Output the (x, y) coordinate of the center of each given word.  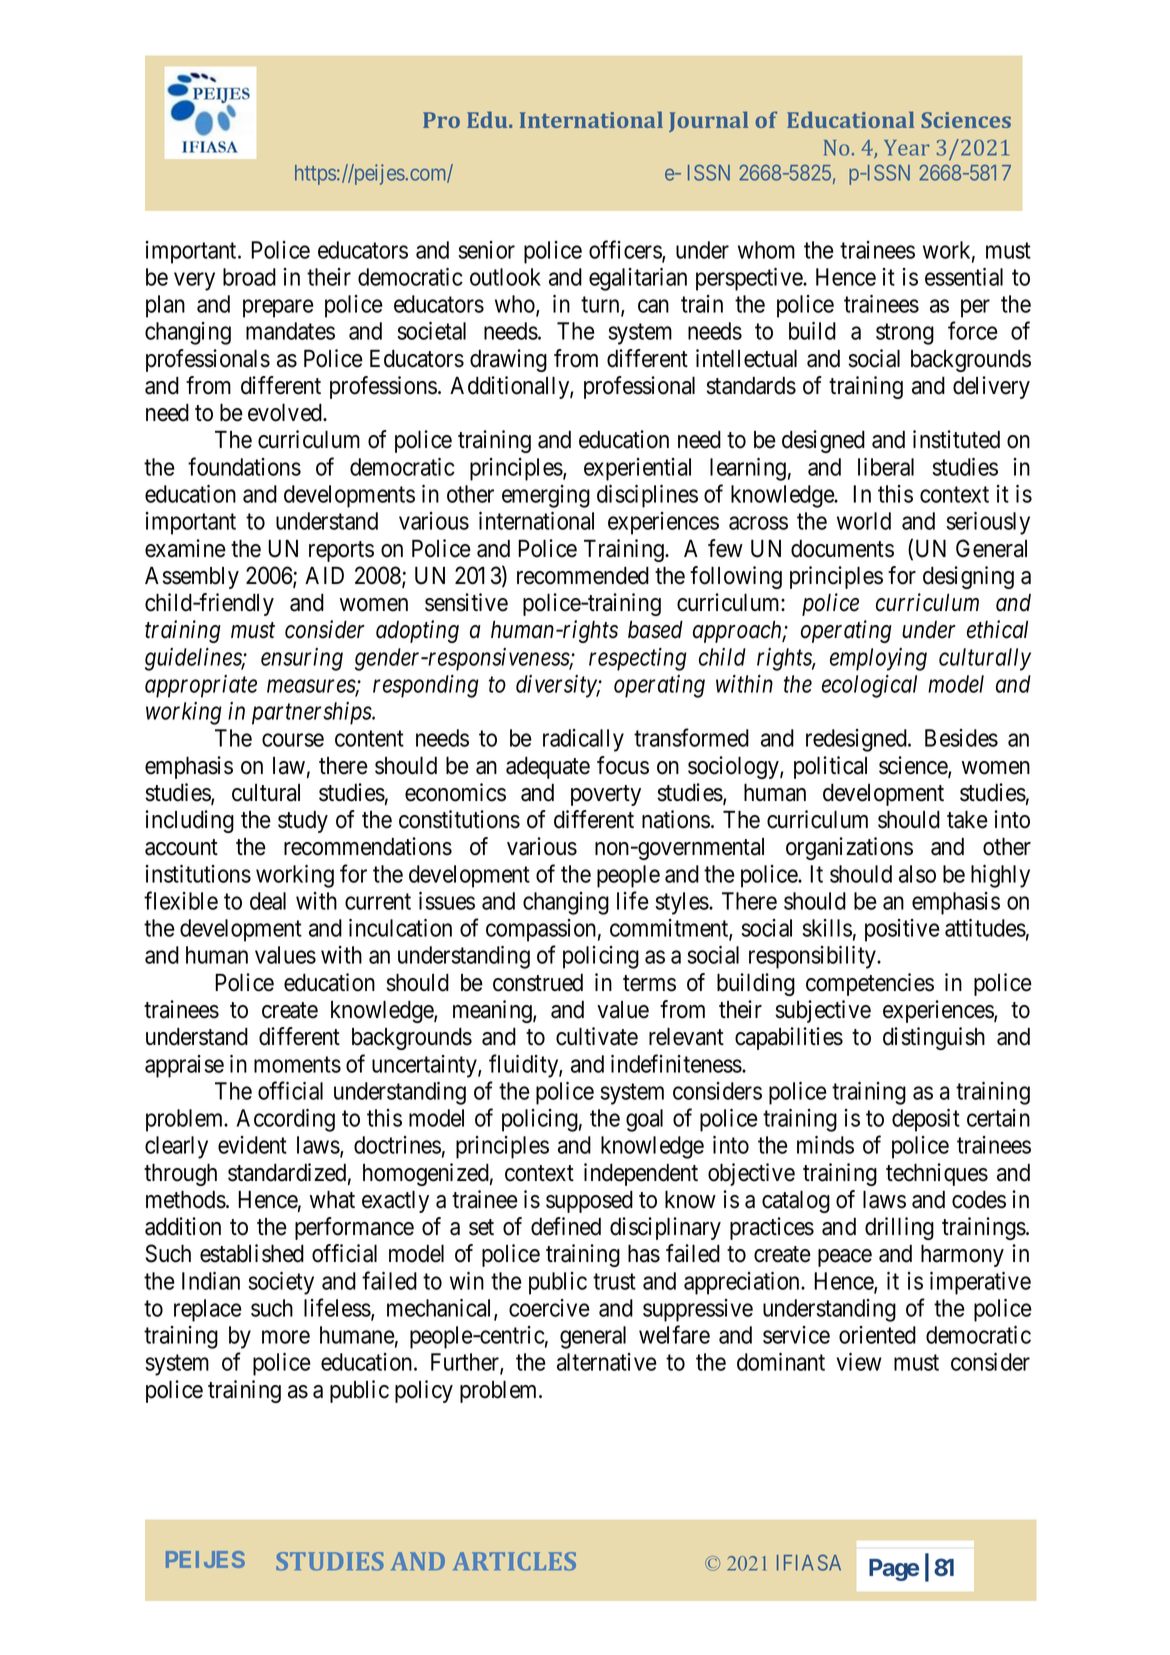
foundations (244, 466)
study (303, 821)
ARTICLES (514, 1561)
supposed (589, 1201)
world (864, 521)
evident (252, 1145)
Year (906, 148)
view (859, 1361)
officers (626, 250)
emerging (546, 496)
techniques (937, 1174)
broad (249, 277)
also (917, 874)
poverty (606, 795)
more (286, 1337)
